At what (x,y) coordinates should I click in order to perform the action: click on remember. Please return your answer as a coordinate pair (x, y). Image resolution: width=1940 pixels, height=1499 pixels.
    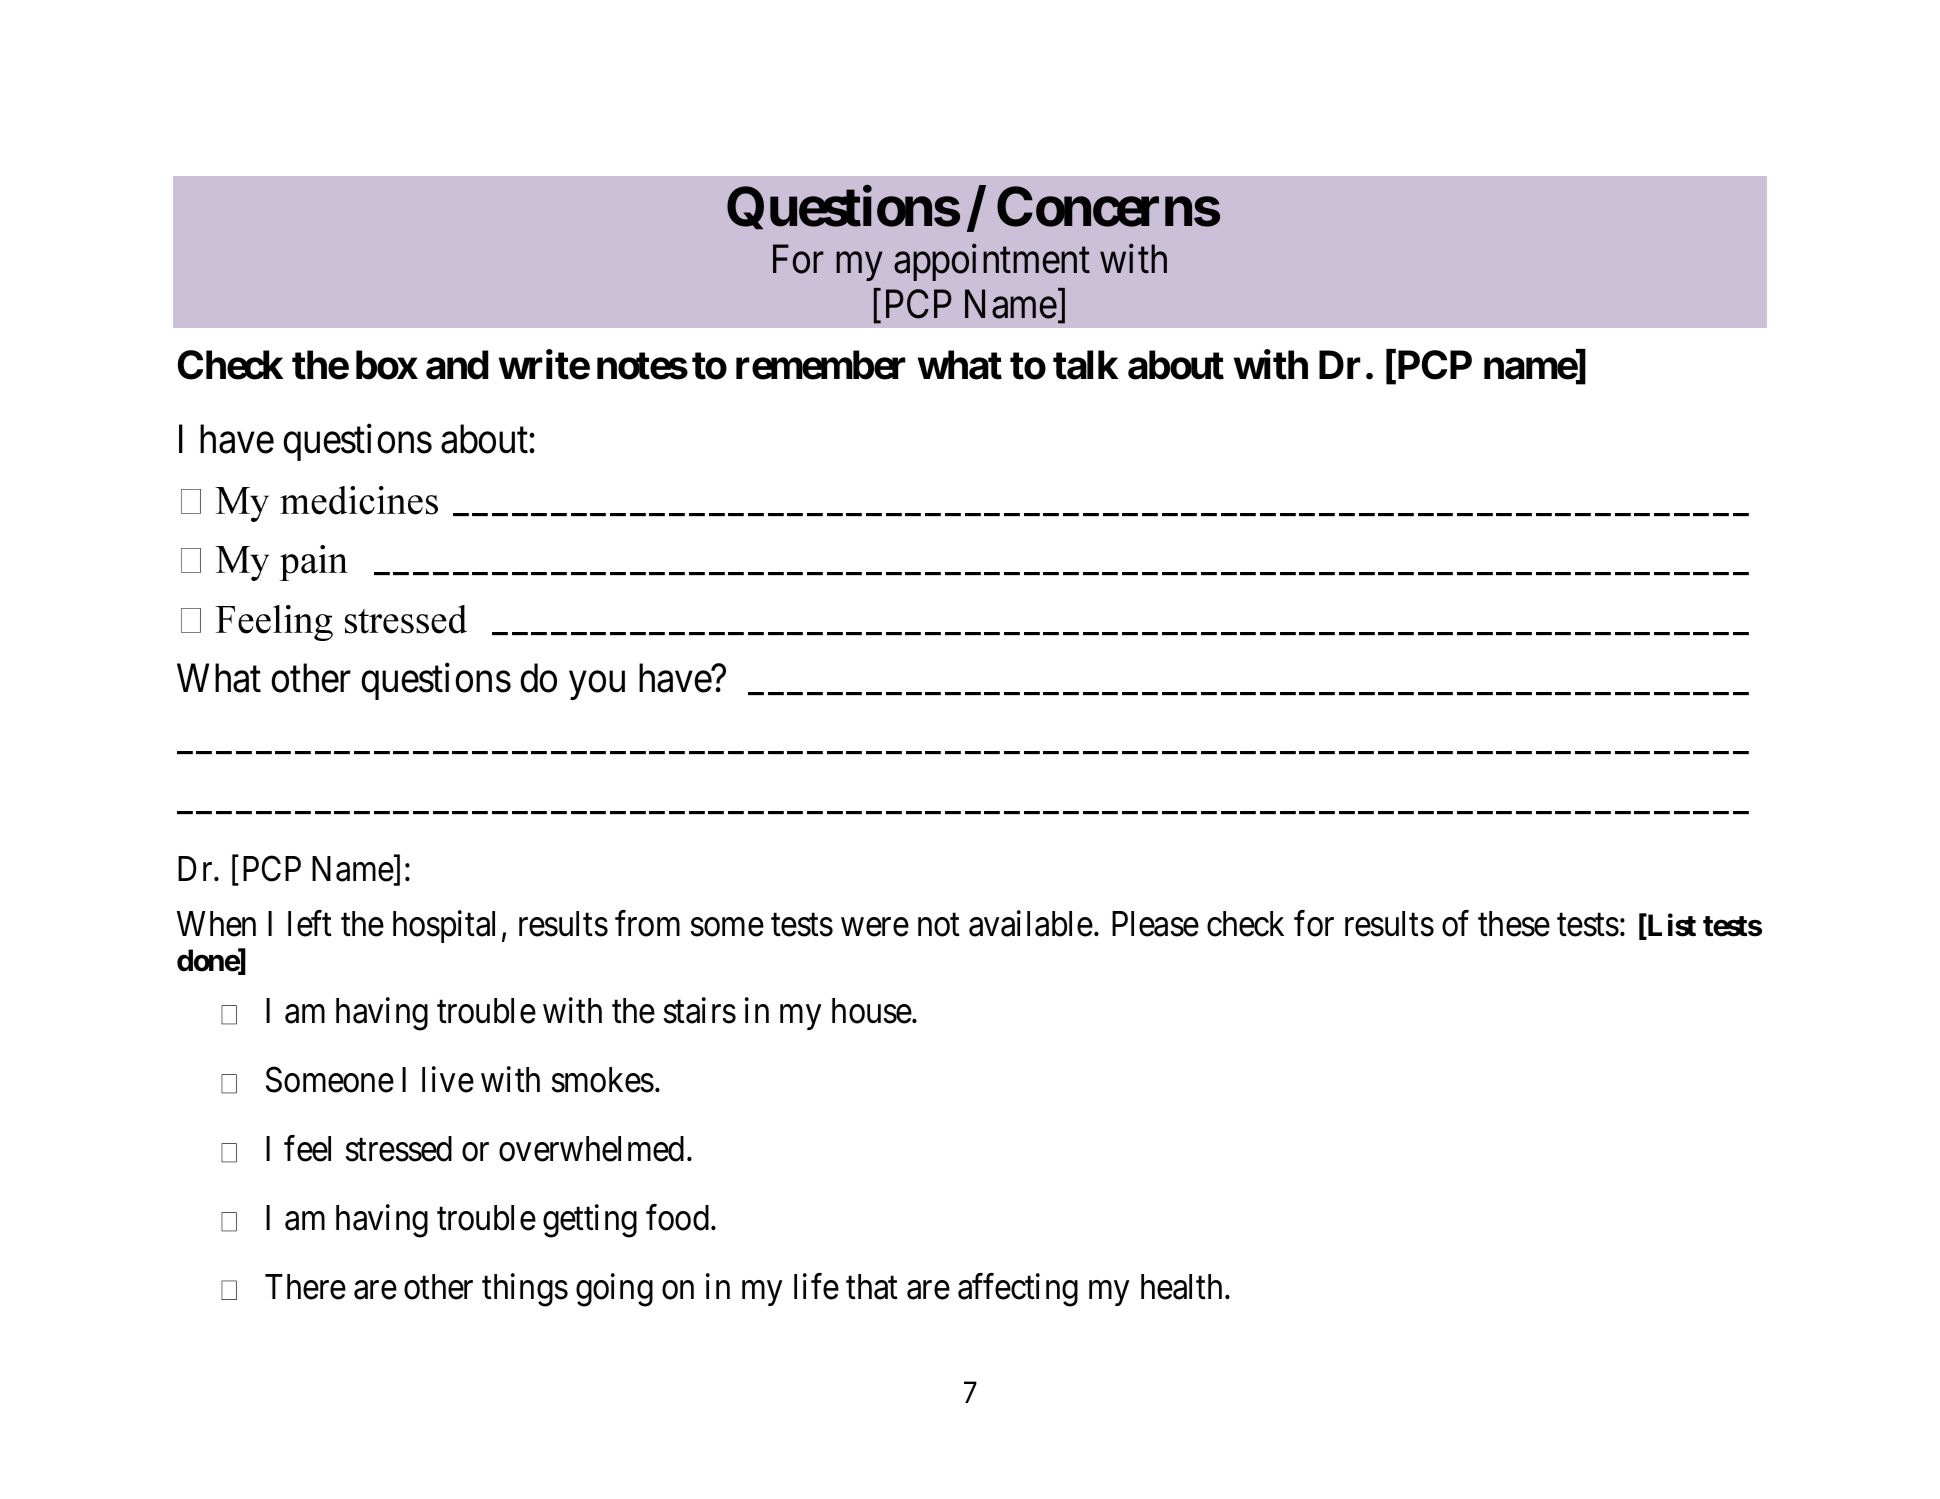
    Looking at the image, I should click on (821, 365).
